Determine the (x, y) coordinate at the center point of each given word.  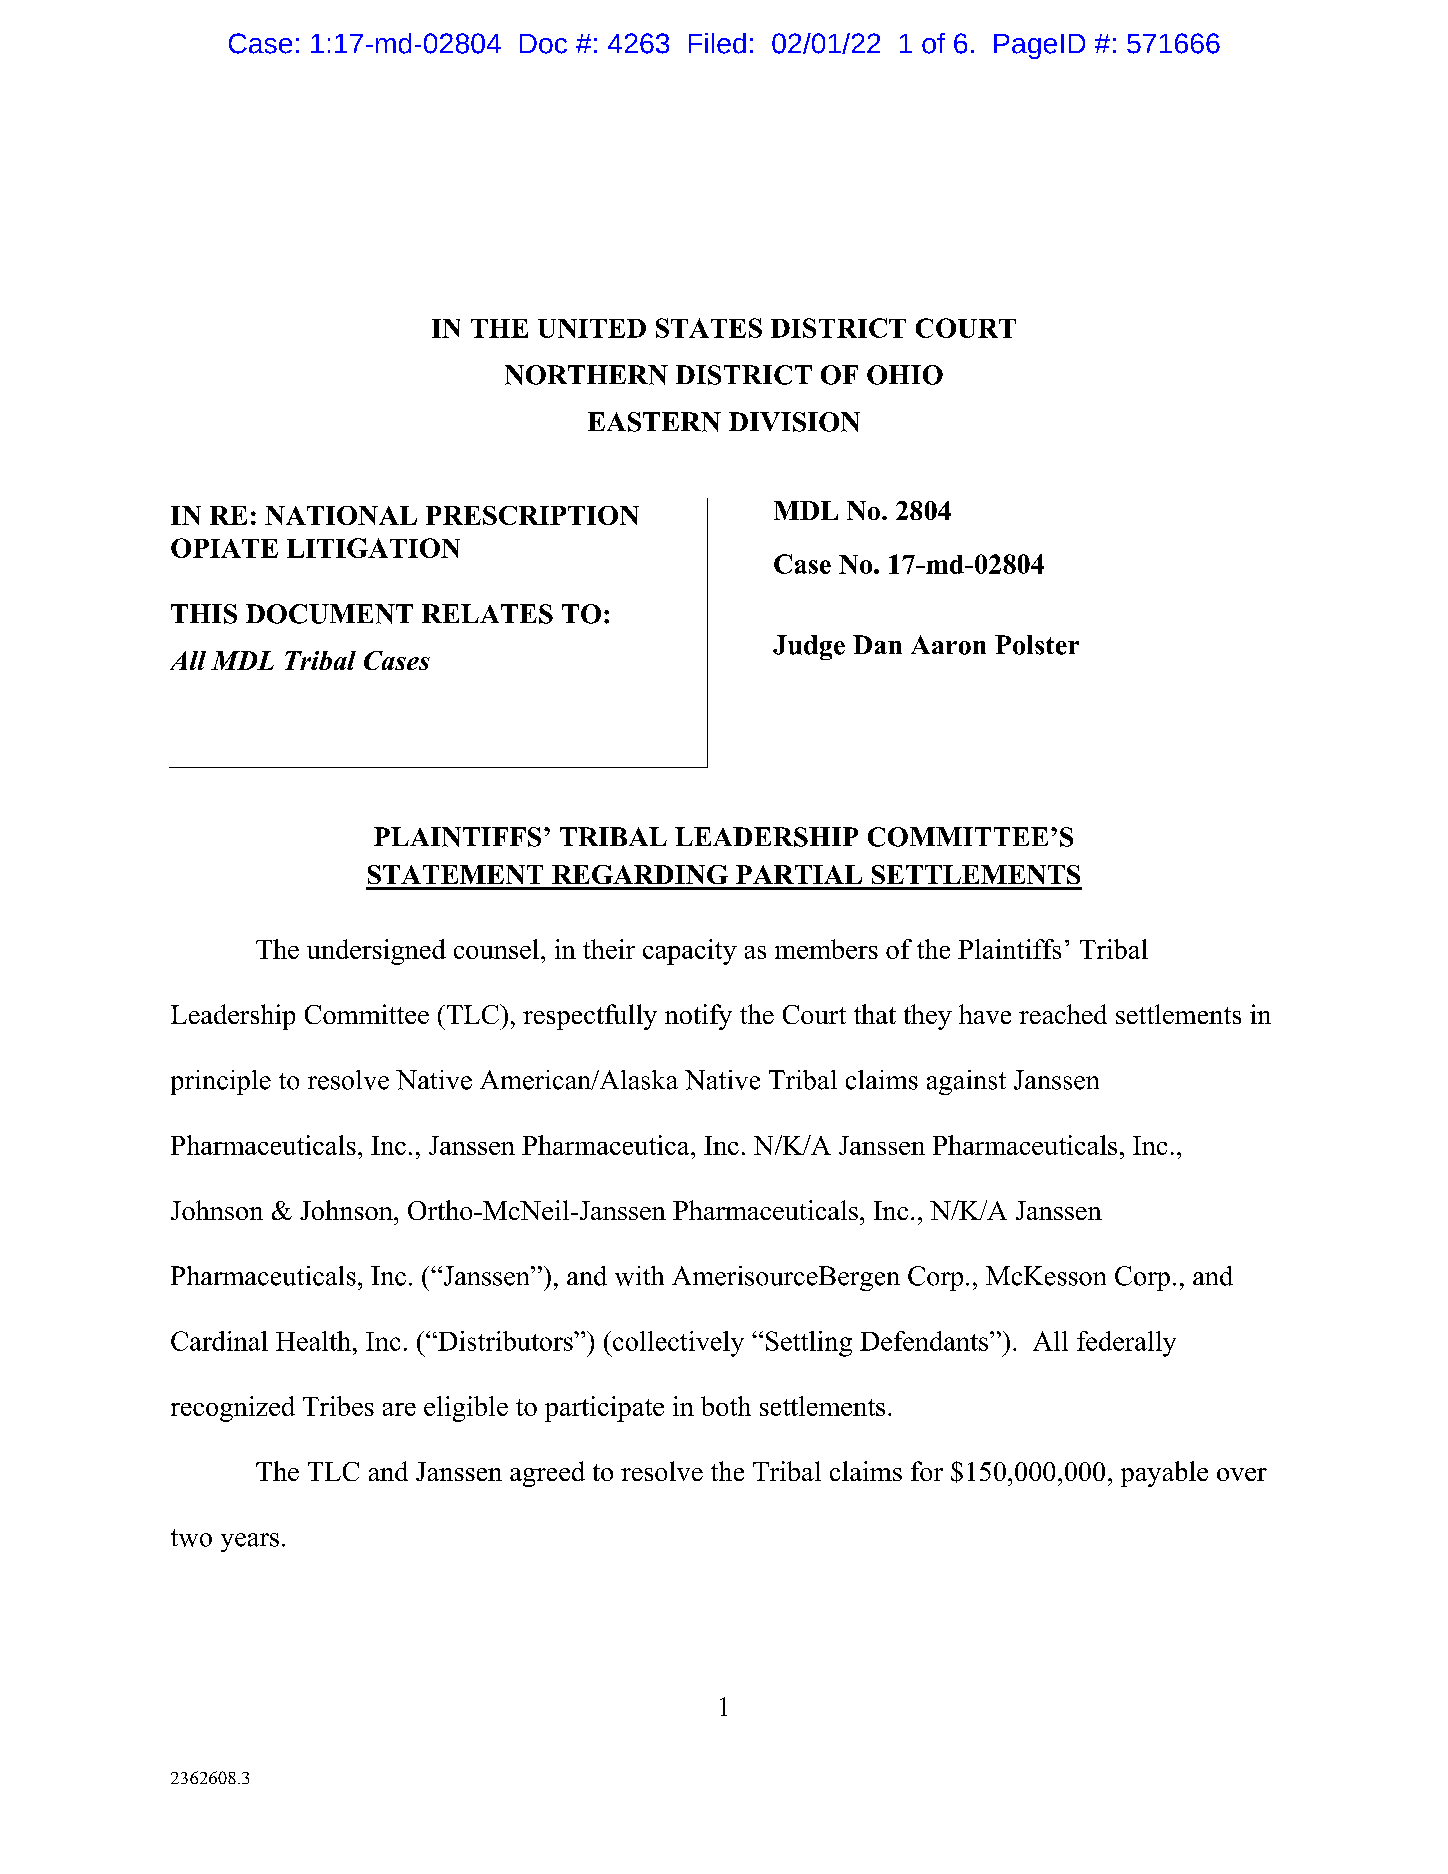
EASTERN (654, 422)
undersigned (376, 952)
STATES (709, 328)
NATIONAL (341, 515)
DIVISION (794, 422)
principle (221, 1082)
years (250, 1542)
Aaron (948, 645)
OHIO (905, 375)
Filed (717, 43)
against (966, 1082)
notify (698, 1017)
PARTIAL (799, 874)
